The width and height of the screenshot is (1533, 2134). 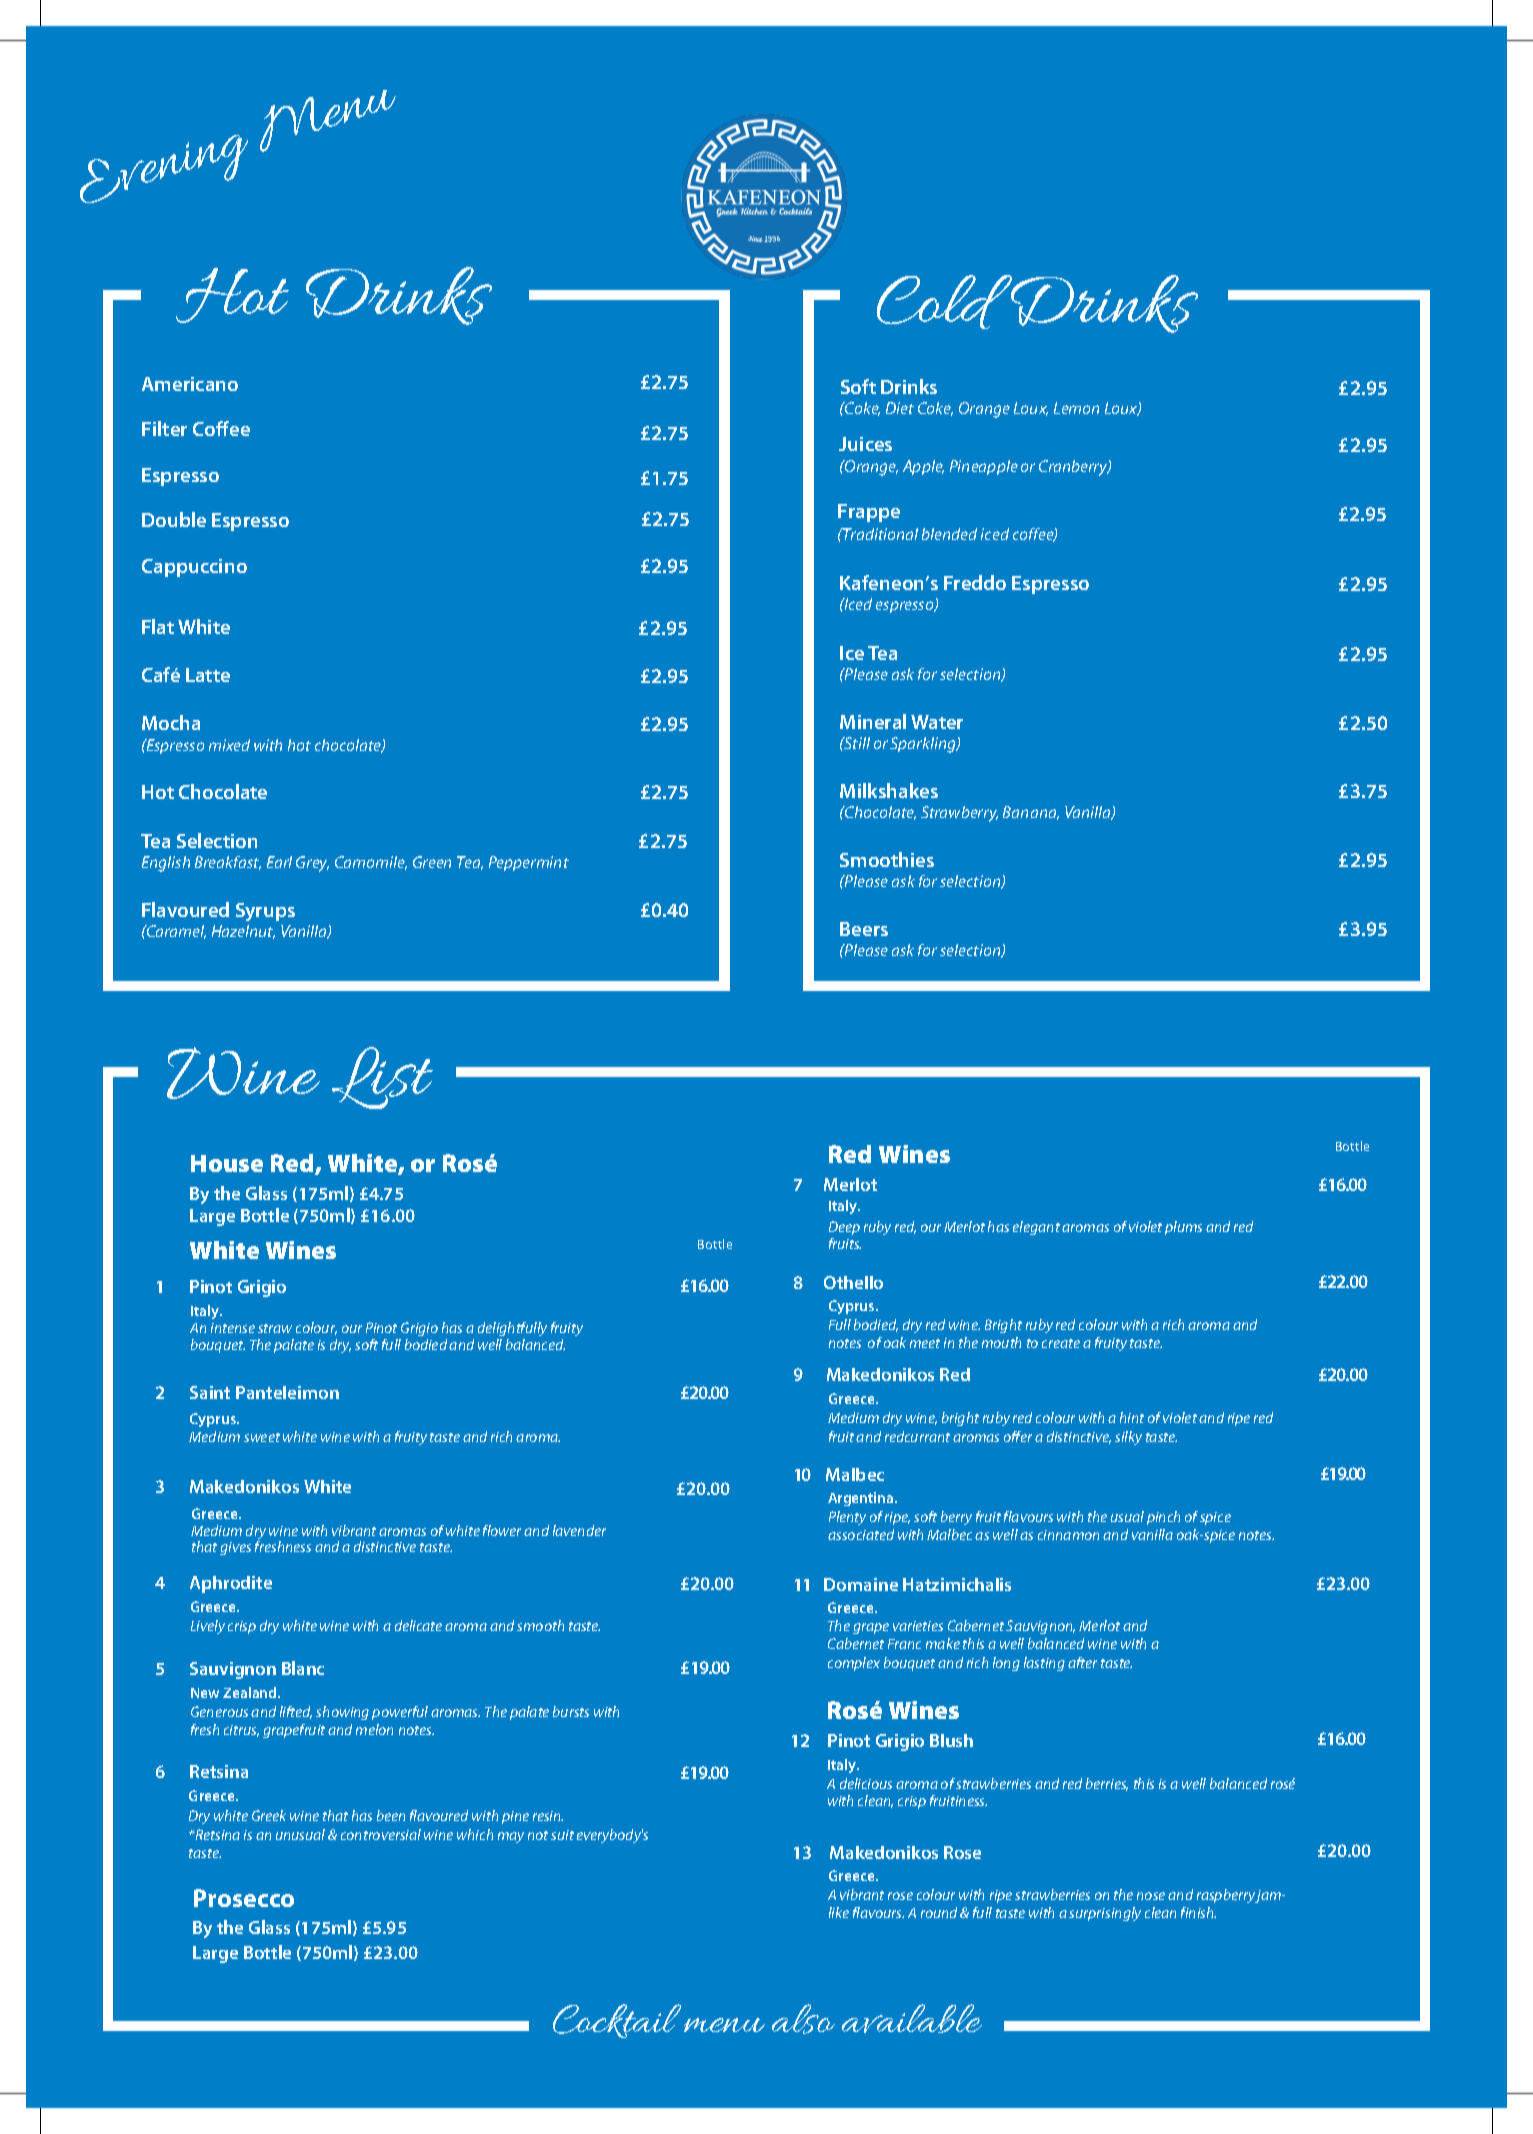 I want to click on Still, so click(x=856, y=743).
